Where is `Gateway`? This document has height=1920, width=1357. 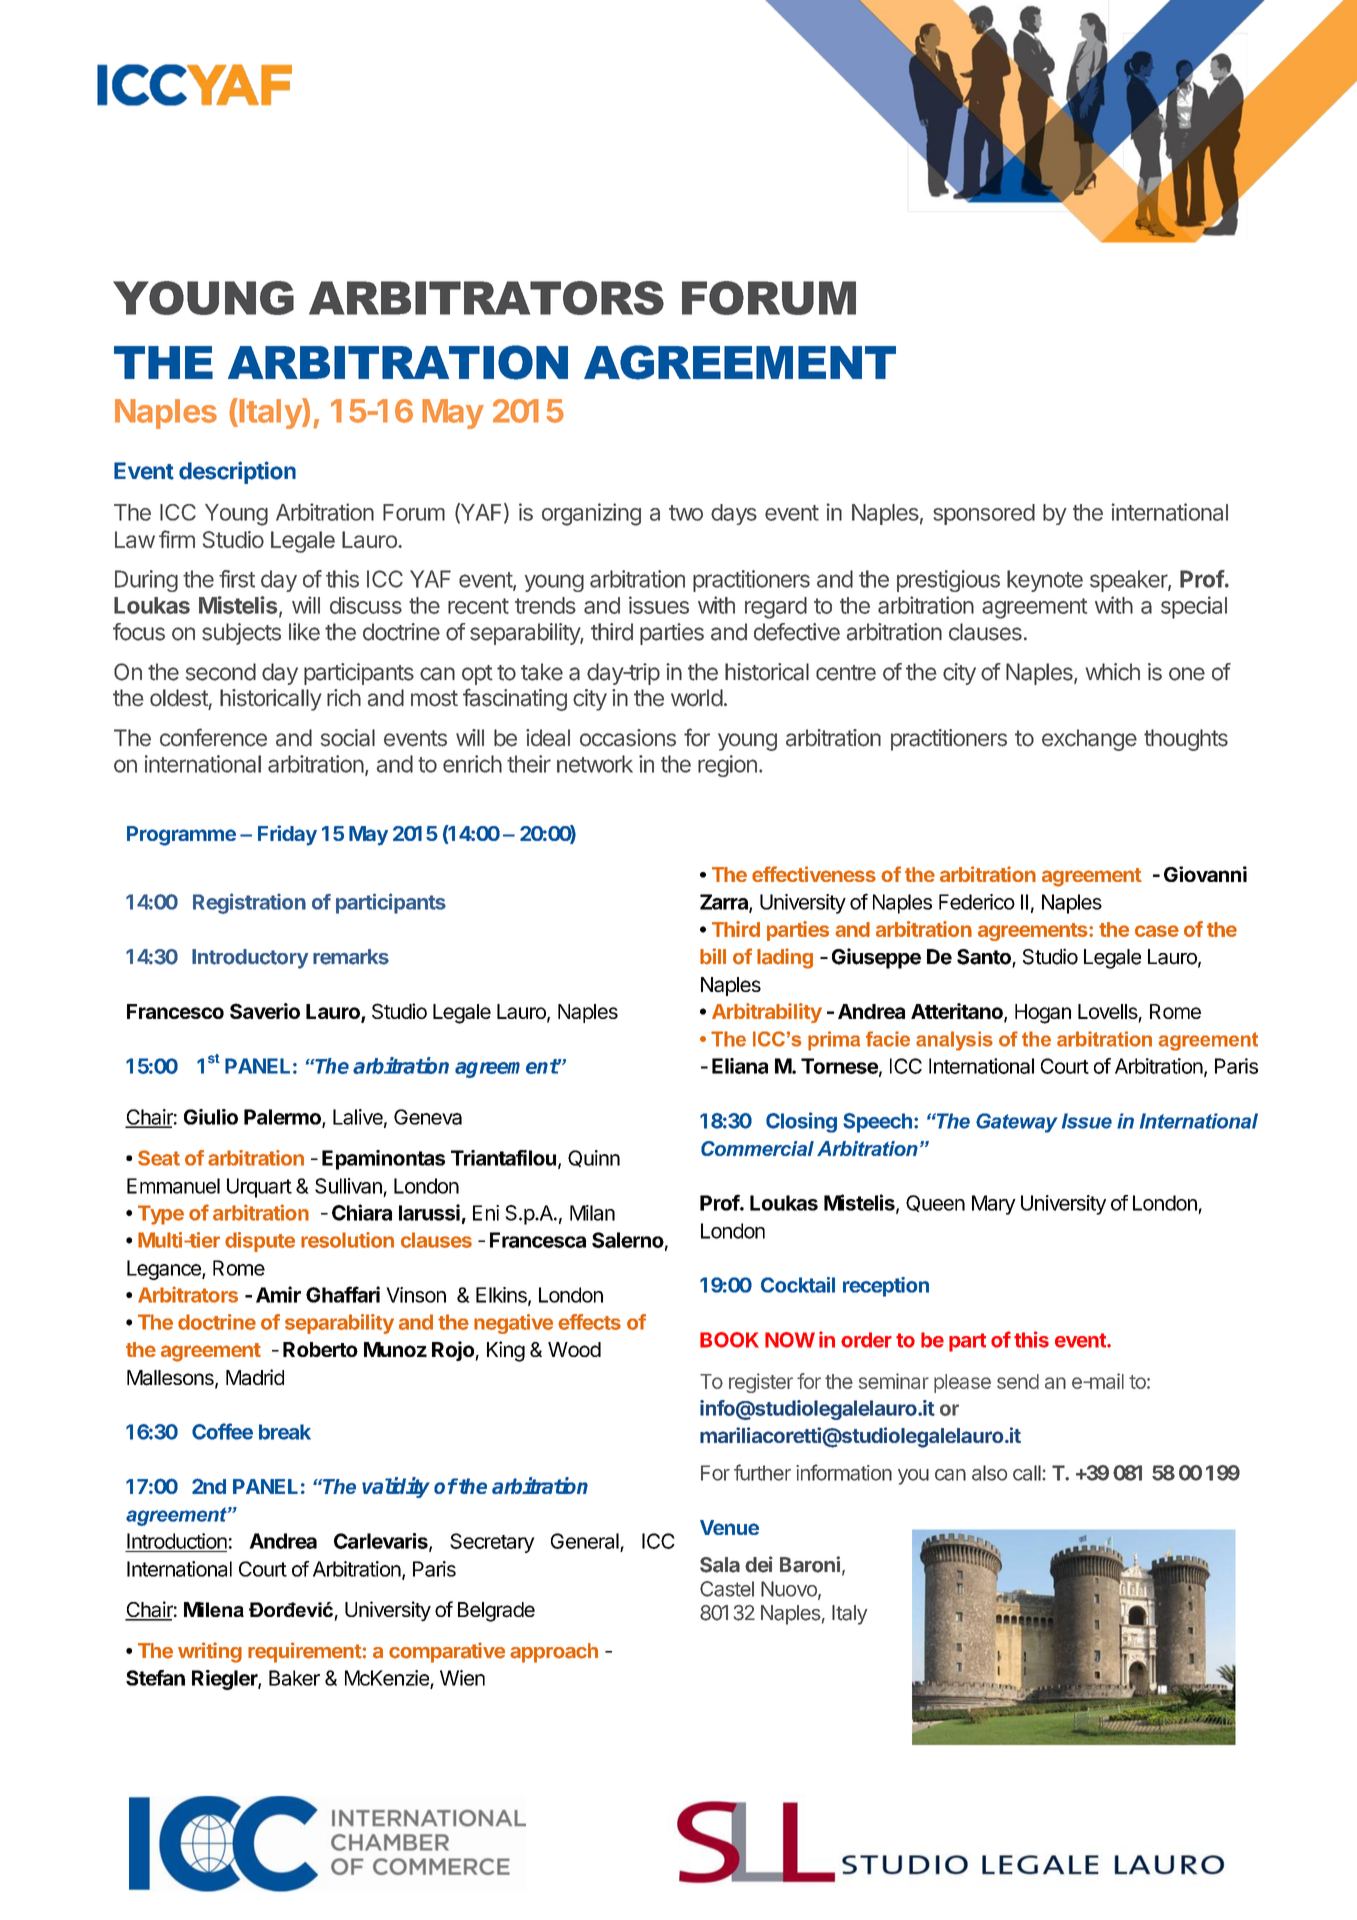 Gateway is located at coordinates (1017, 1123).
